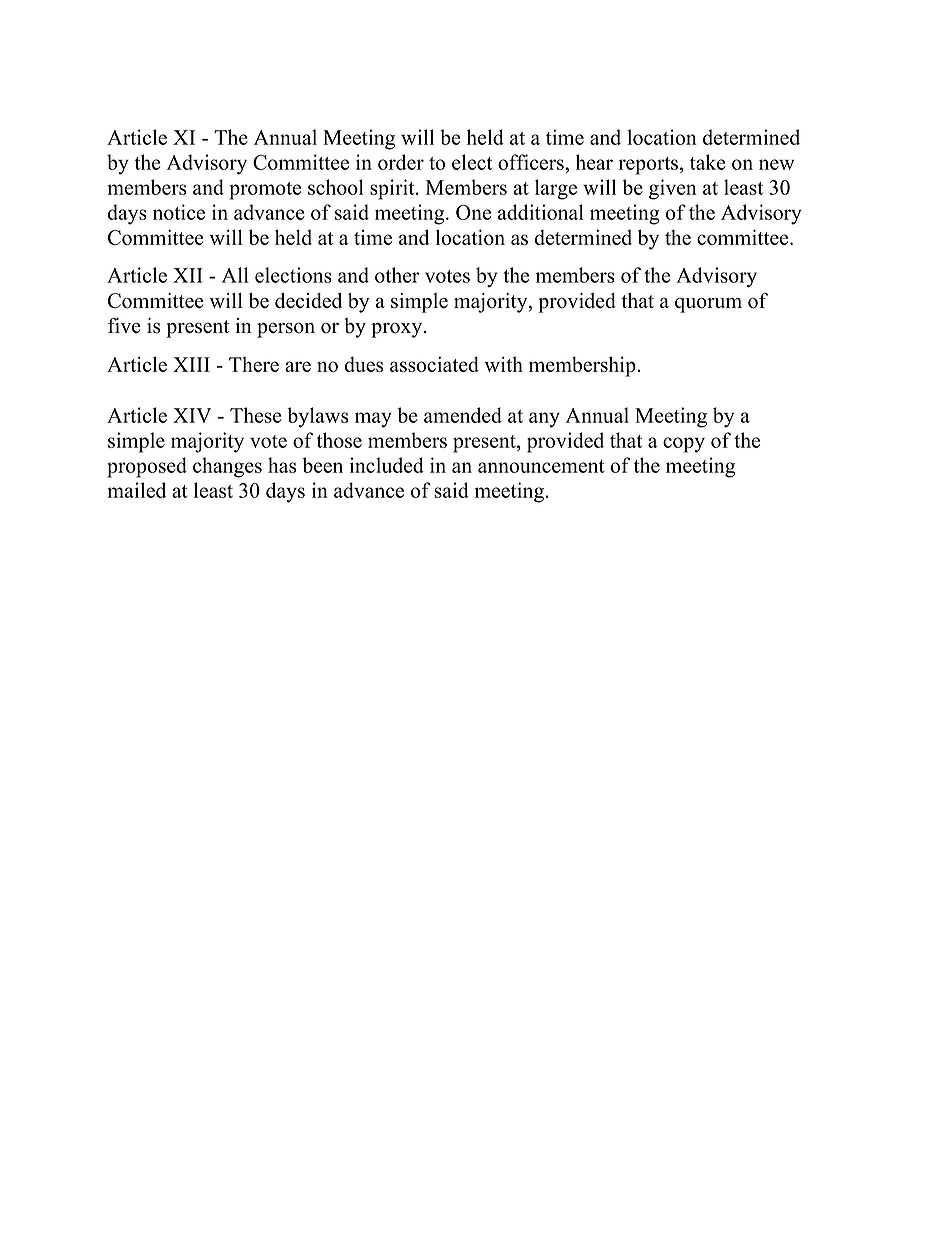 This screenshot has height=1233, width=952. What do you see at coordinates (265, 191) in the screenshot?
I see `promote` at bounding box center [265, 191].
